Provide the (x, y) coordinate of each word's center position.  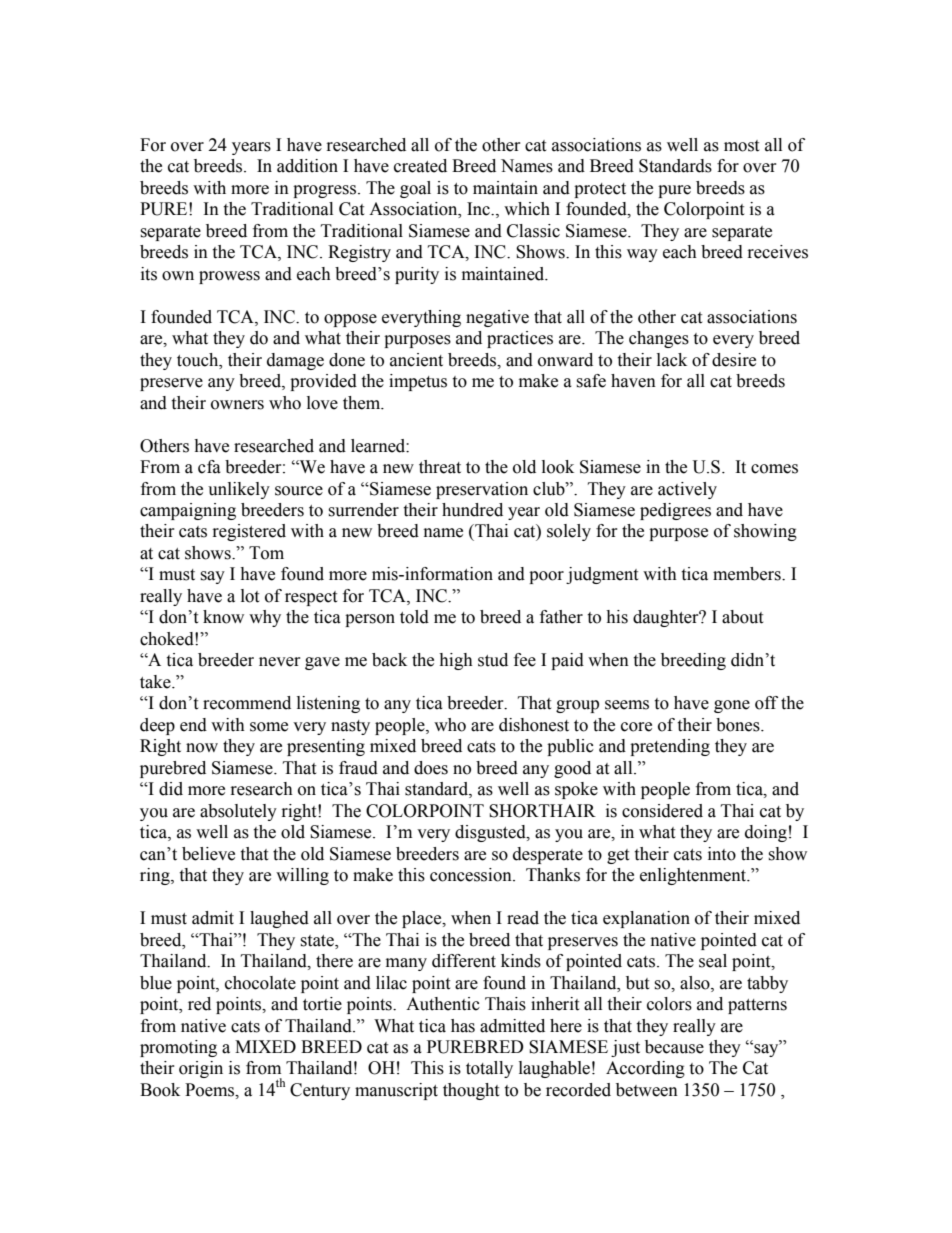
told (414, 617)
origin (201, 1069)
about (742, 617)
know (223, 617)
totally (489, 1069)
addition (307, 166)
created (420, 166)
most (741, 146)
